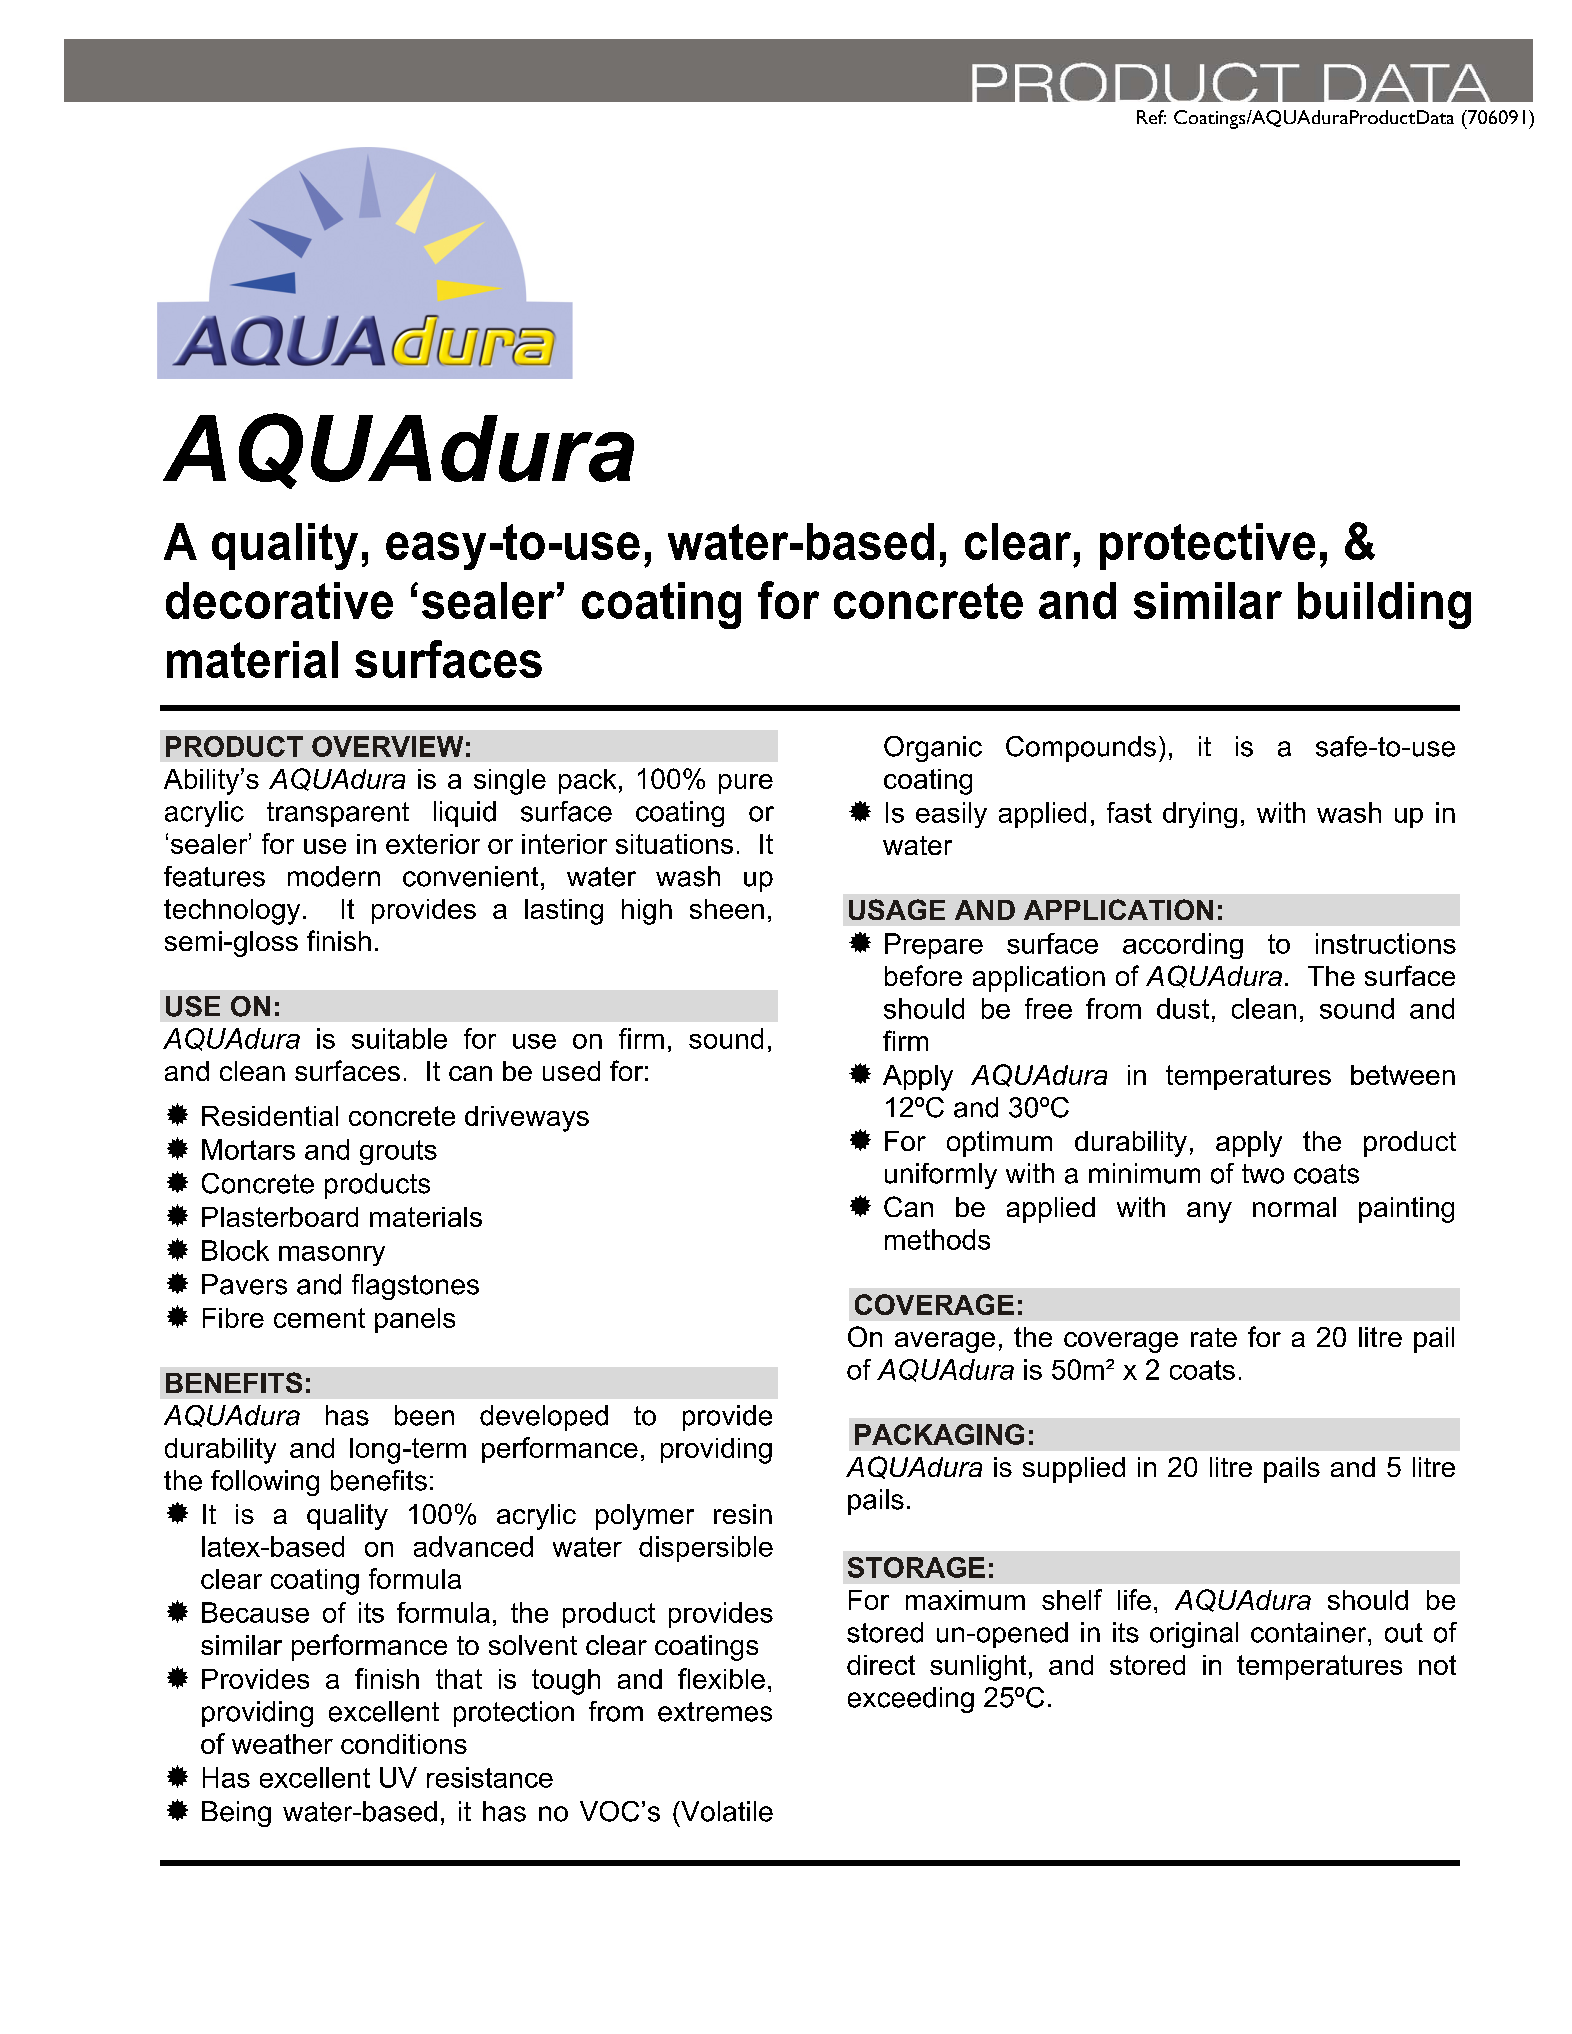 The width and height of the screenshot is (1572, 2034). I want to click on decorative, so click(279, 600).
